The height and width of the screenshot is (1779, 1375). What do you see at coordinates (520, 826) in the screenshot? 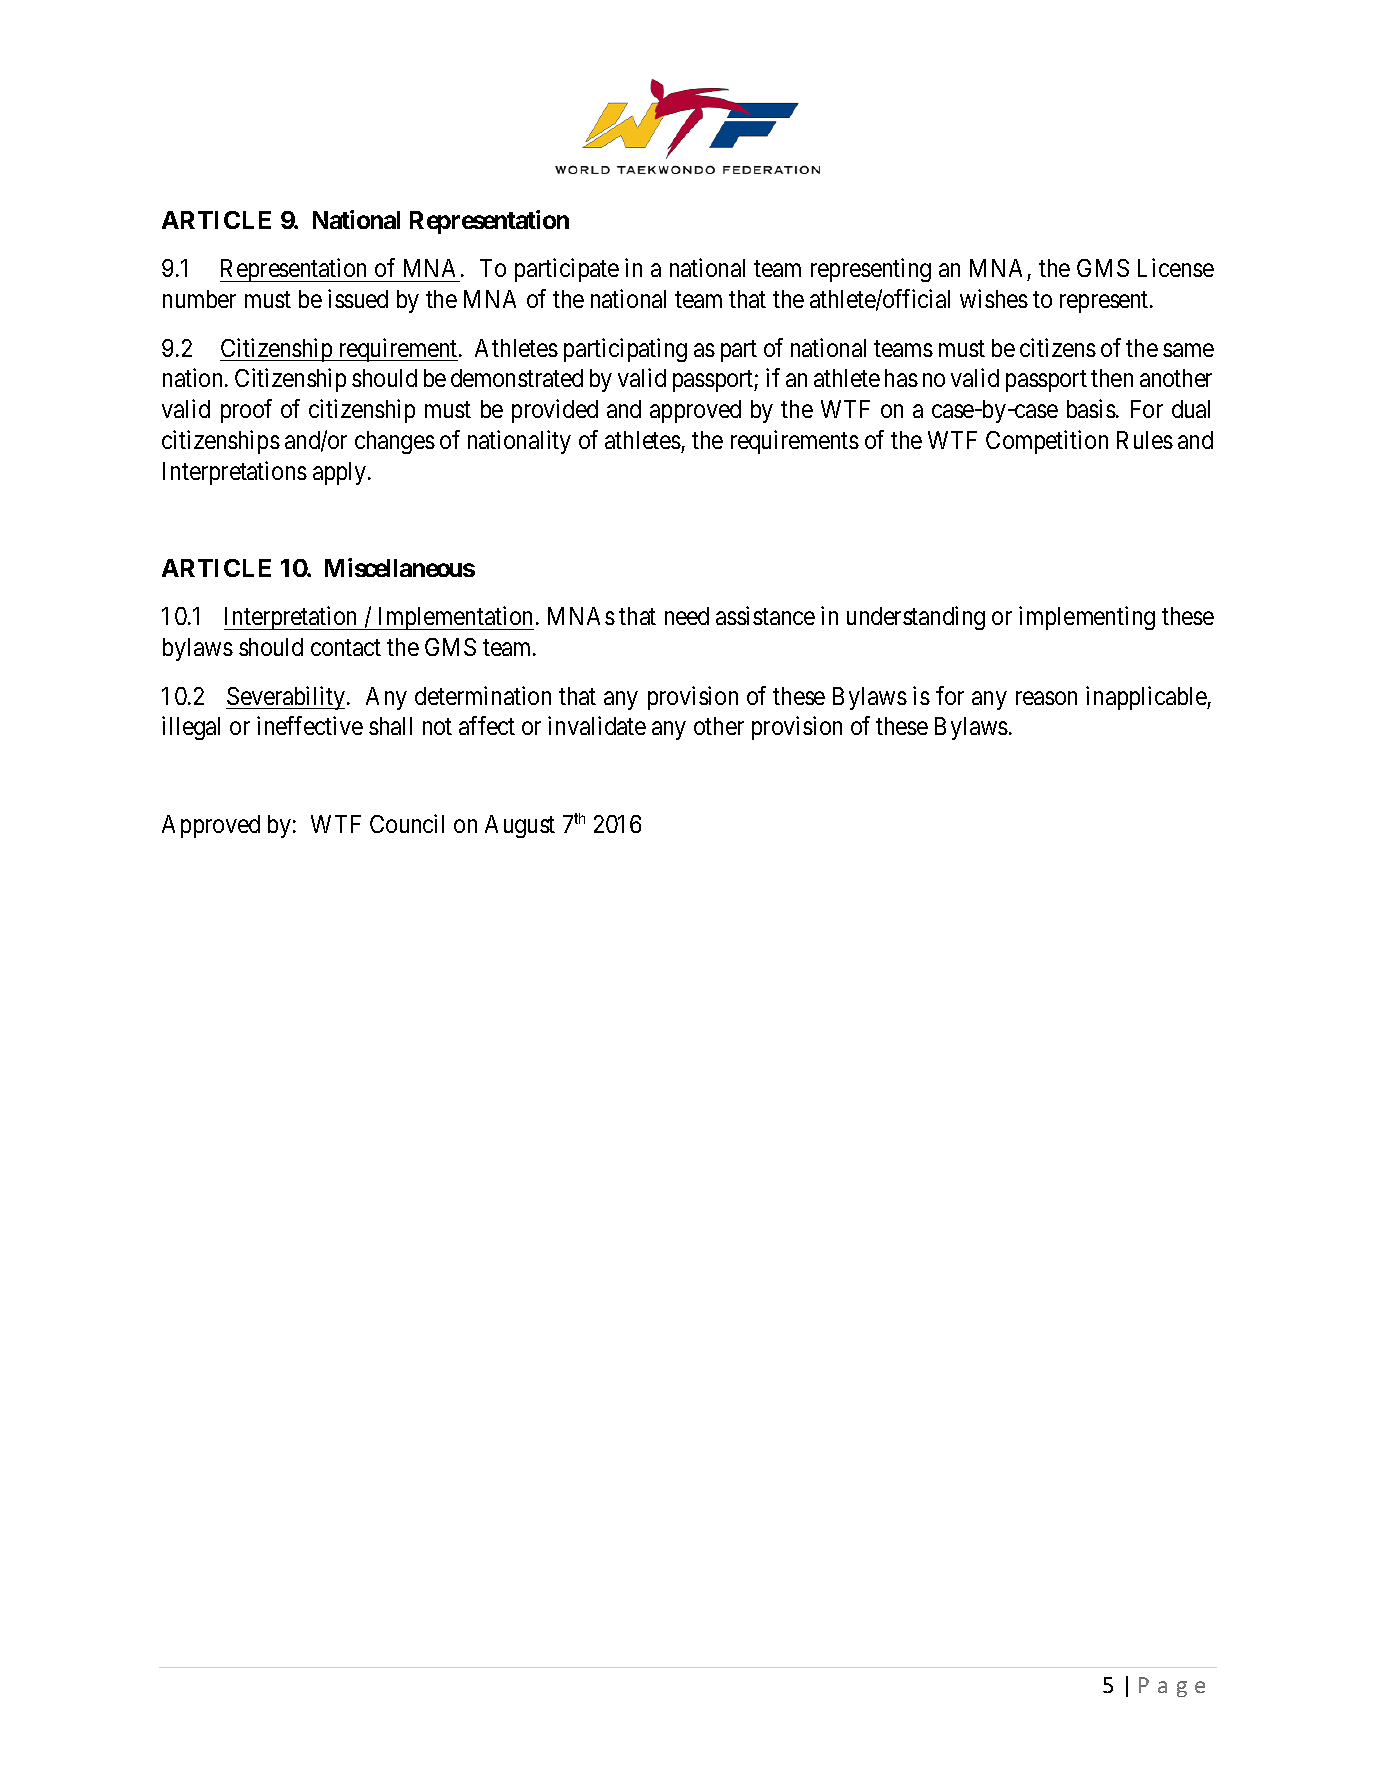
I see `August` at bounding box center [520, 826].
